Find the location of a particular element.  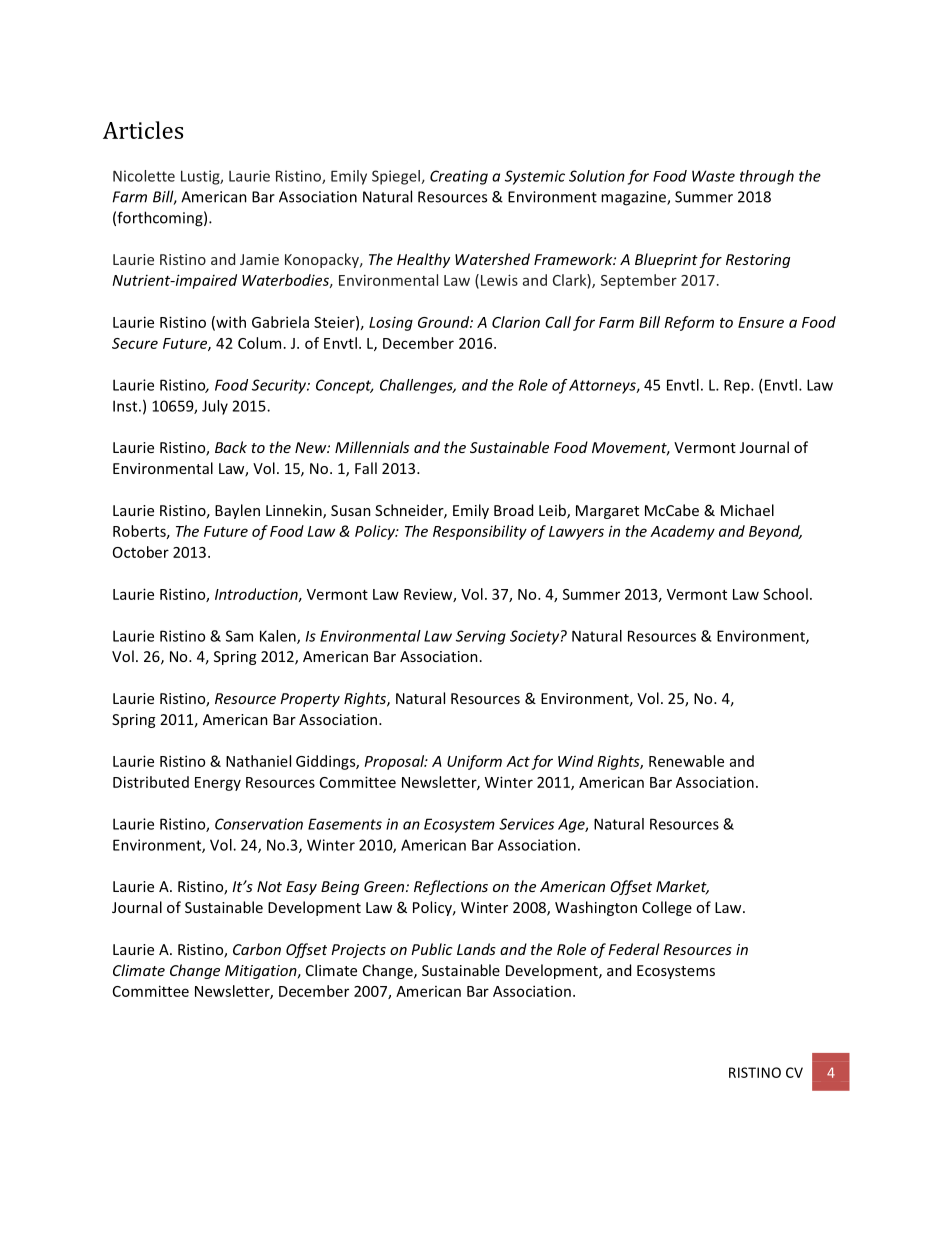

Creating is located at coordinates (459, 177).
